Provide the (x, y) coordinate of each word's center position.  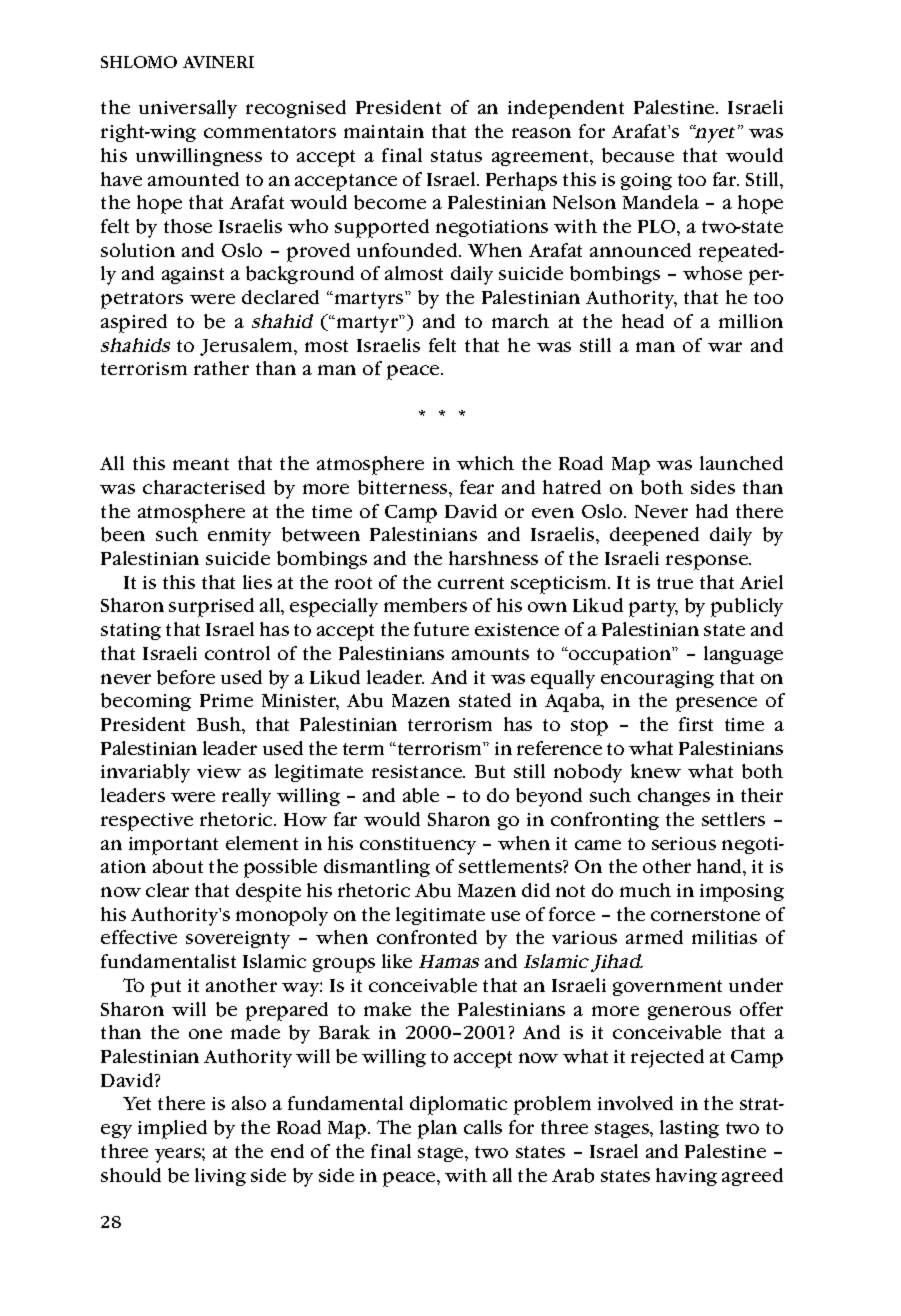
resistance (418, 771)
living (220, 1177)
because (638, 155)
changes (674, 797)
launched (741, 463)
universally (188, 109)
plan (437, 1129)
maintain (384, 131)
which (485, 463)
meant (201, 464)
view (219, 771)
